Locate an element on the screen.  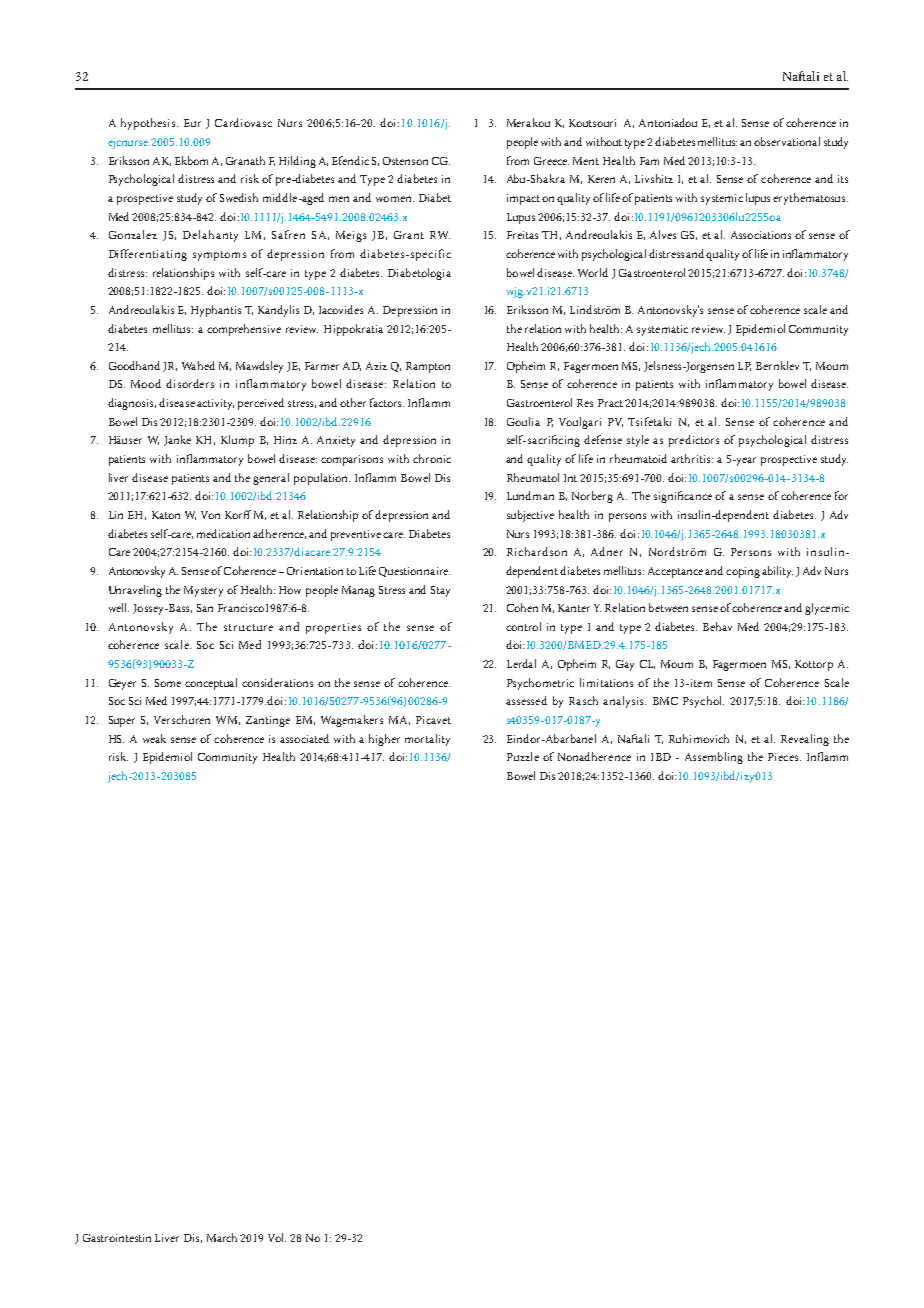
March is located at coordinates (224, 1237).
